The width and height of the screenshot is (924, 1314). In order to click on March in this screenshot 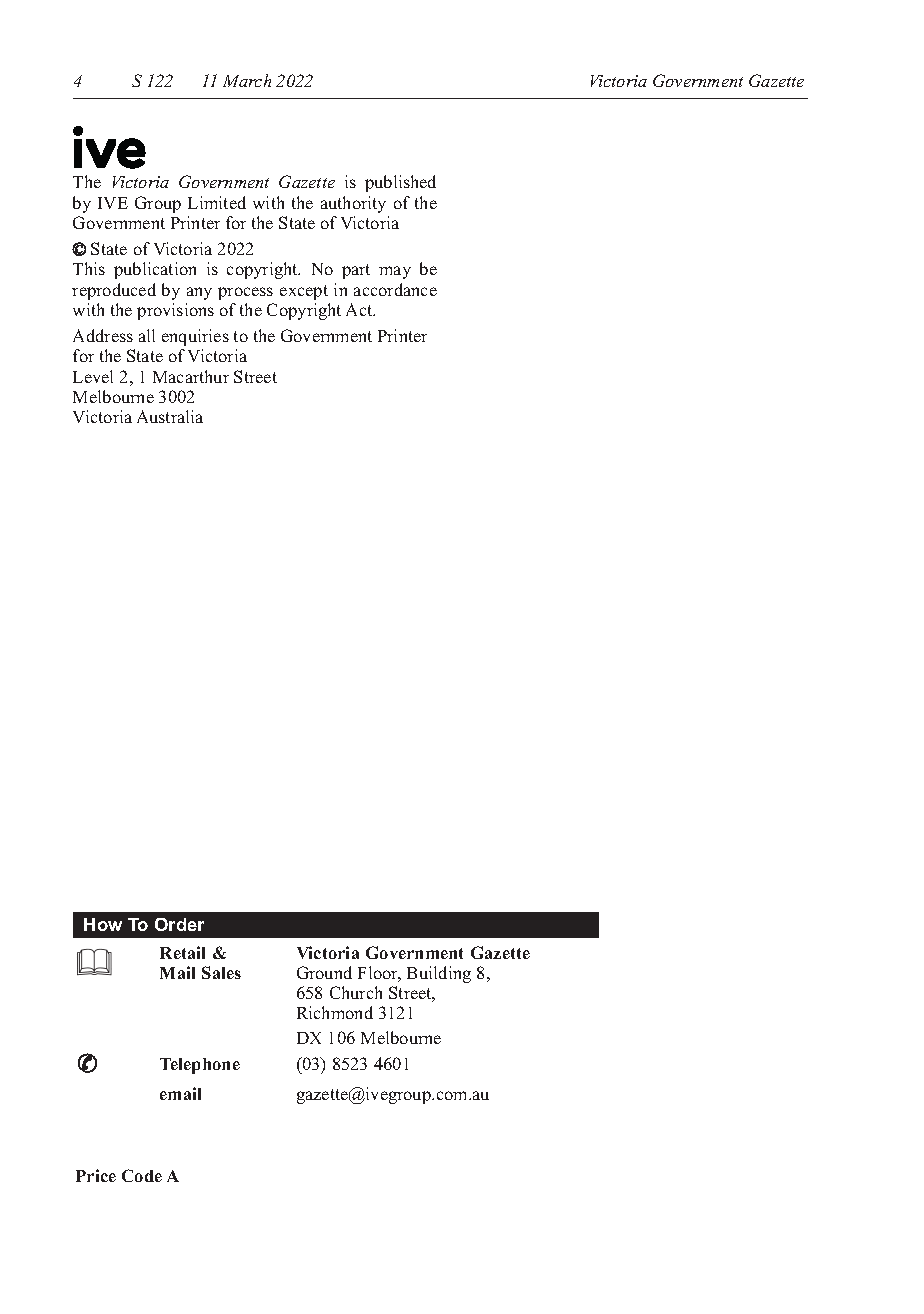, I will do `click(247, 80)`.
